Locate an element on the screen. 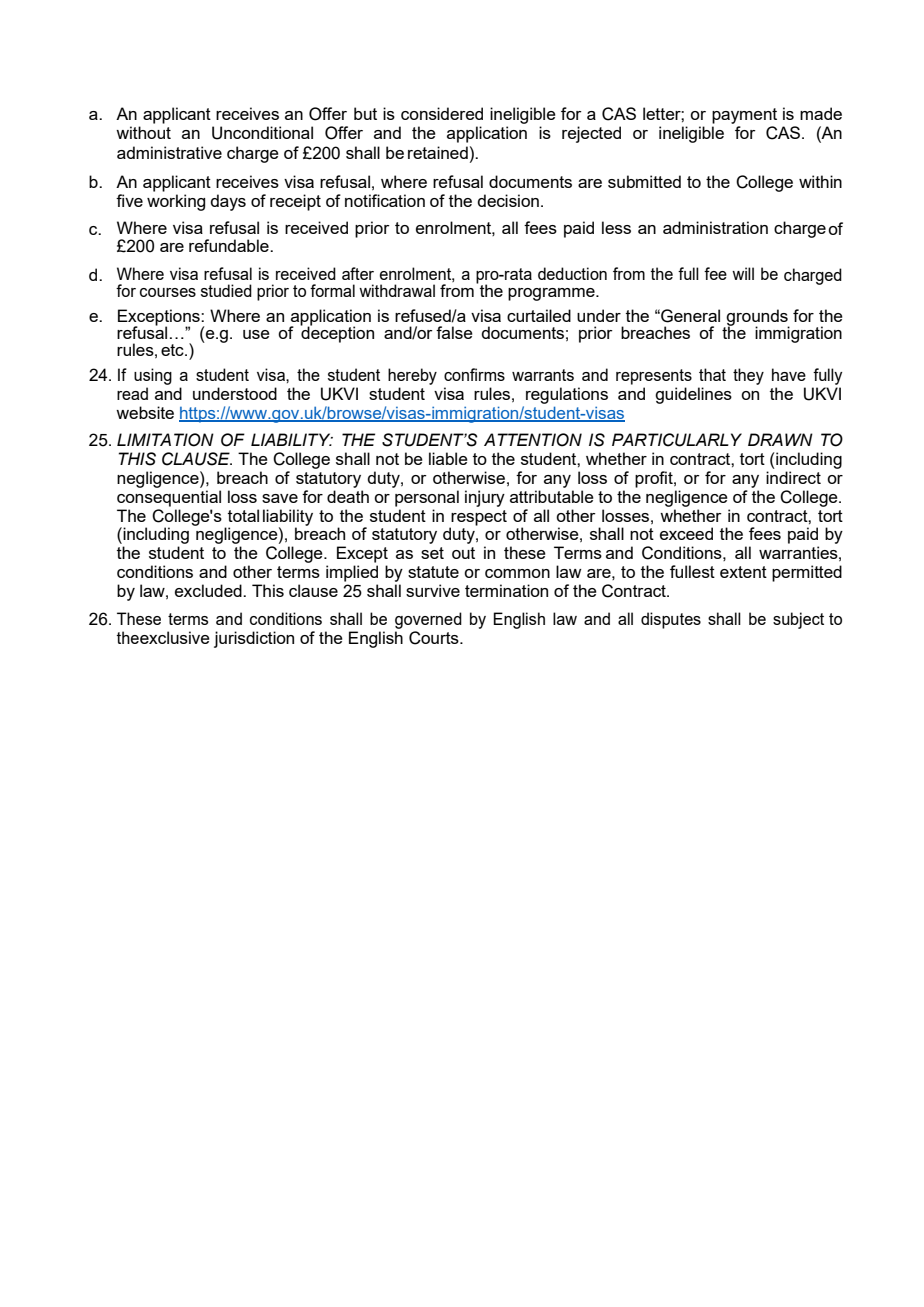 This screenshot has height=1307, width=924. Unconditional is located at coordinates (262, 133).
